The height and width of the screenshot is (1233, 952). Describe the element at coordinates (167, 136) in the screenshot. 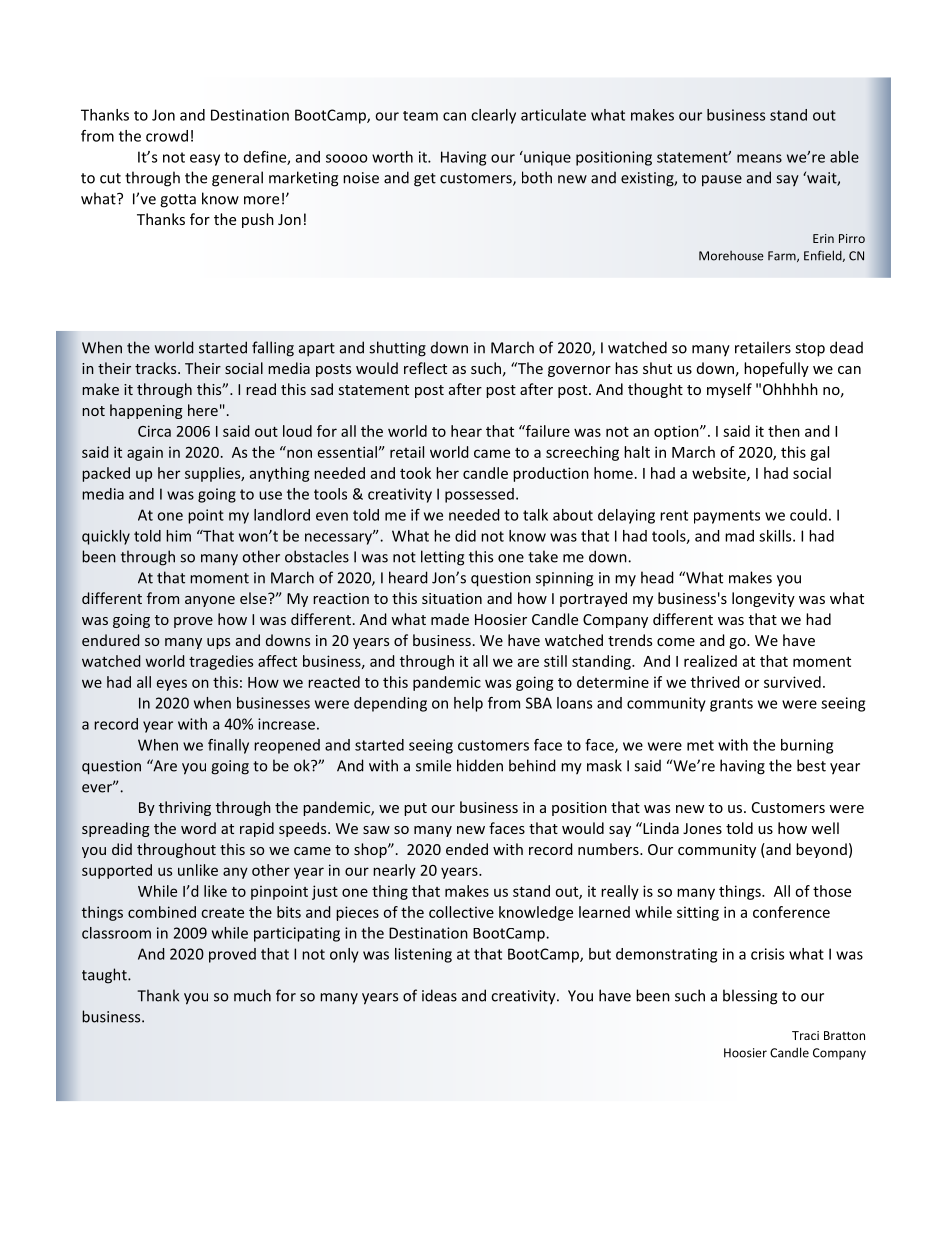

I see `crowd` at that location.
